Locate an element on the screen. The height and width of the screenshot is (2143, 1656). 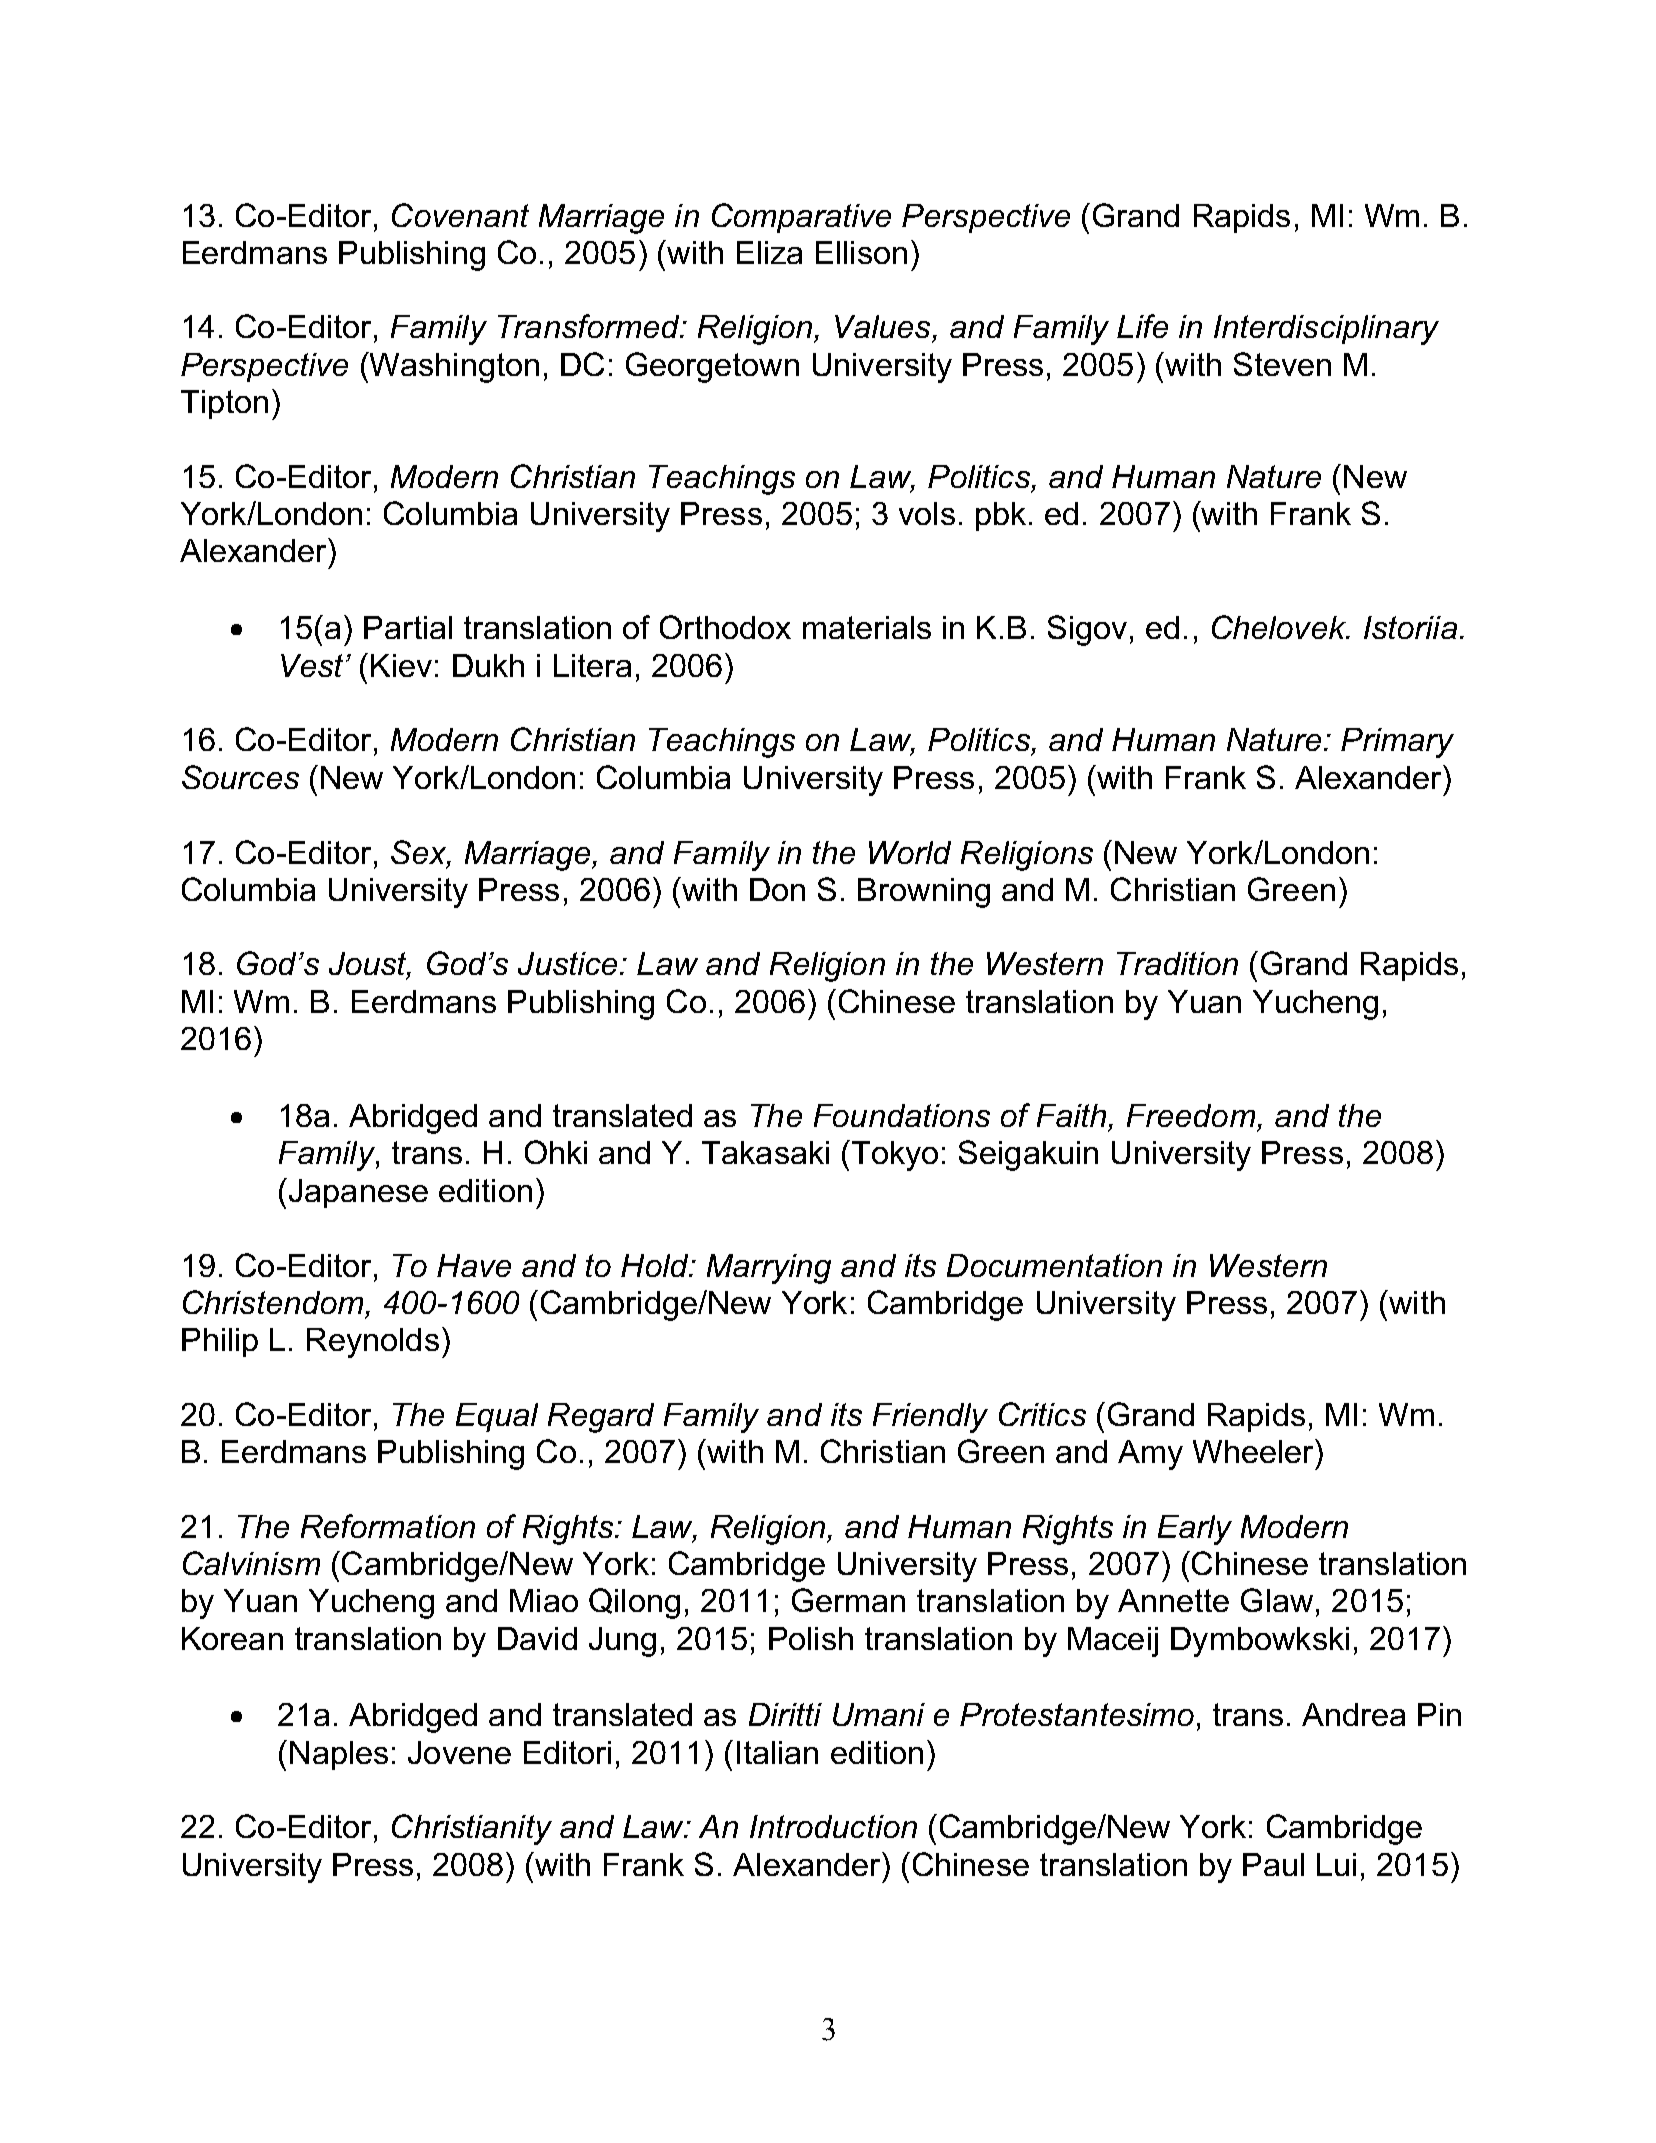
Marrying is located at coordinates (769, 1269).
